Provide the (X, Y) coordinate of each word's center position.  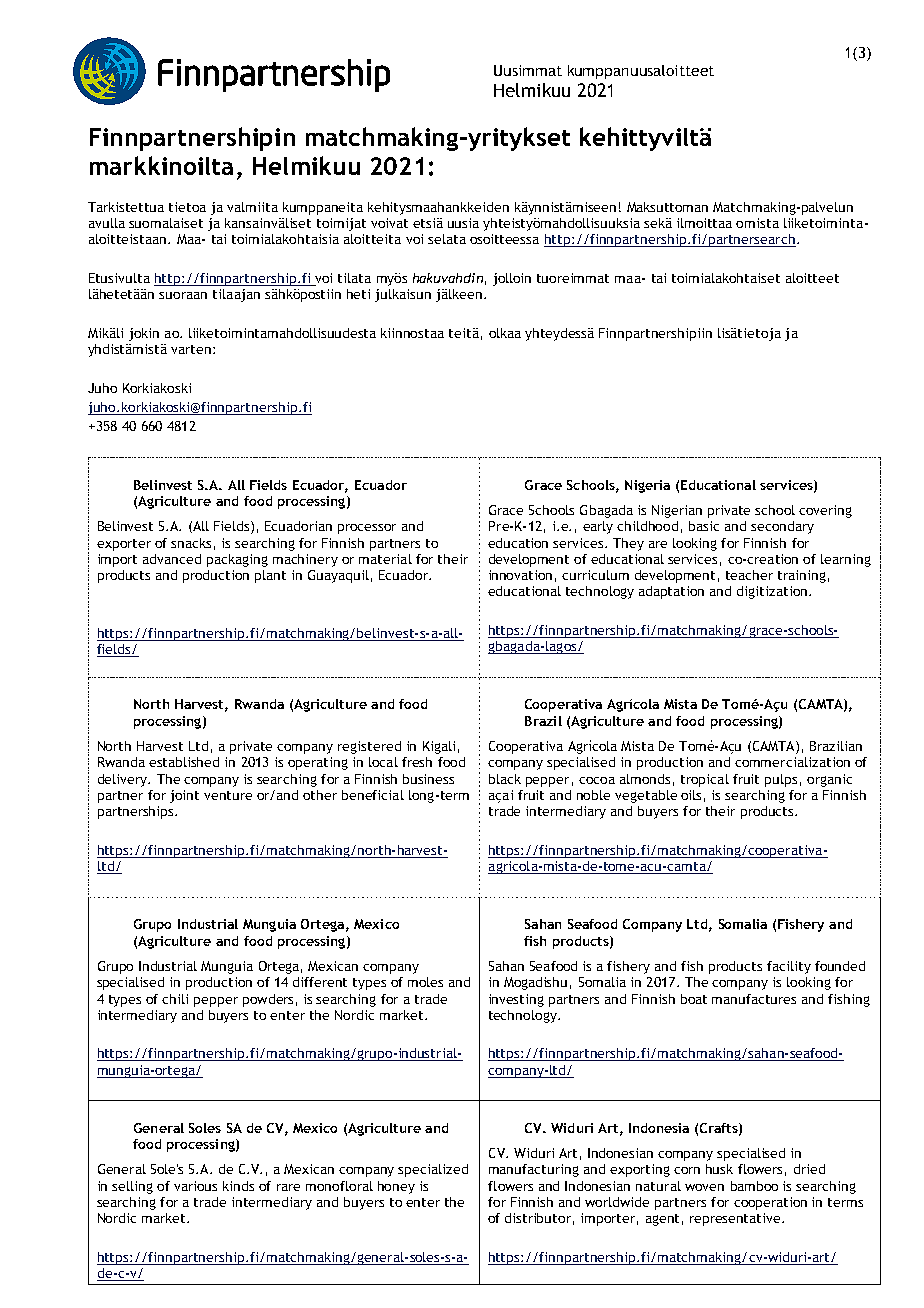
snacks (191, 543)
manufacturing (534, 1170)
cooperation (770, 1203)
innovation (520, 575)
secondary (782, 527)
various (195, 1186)
